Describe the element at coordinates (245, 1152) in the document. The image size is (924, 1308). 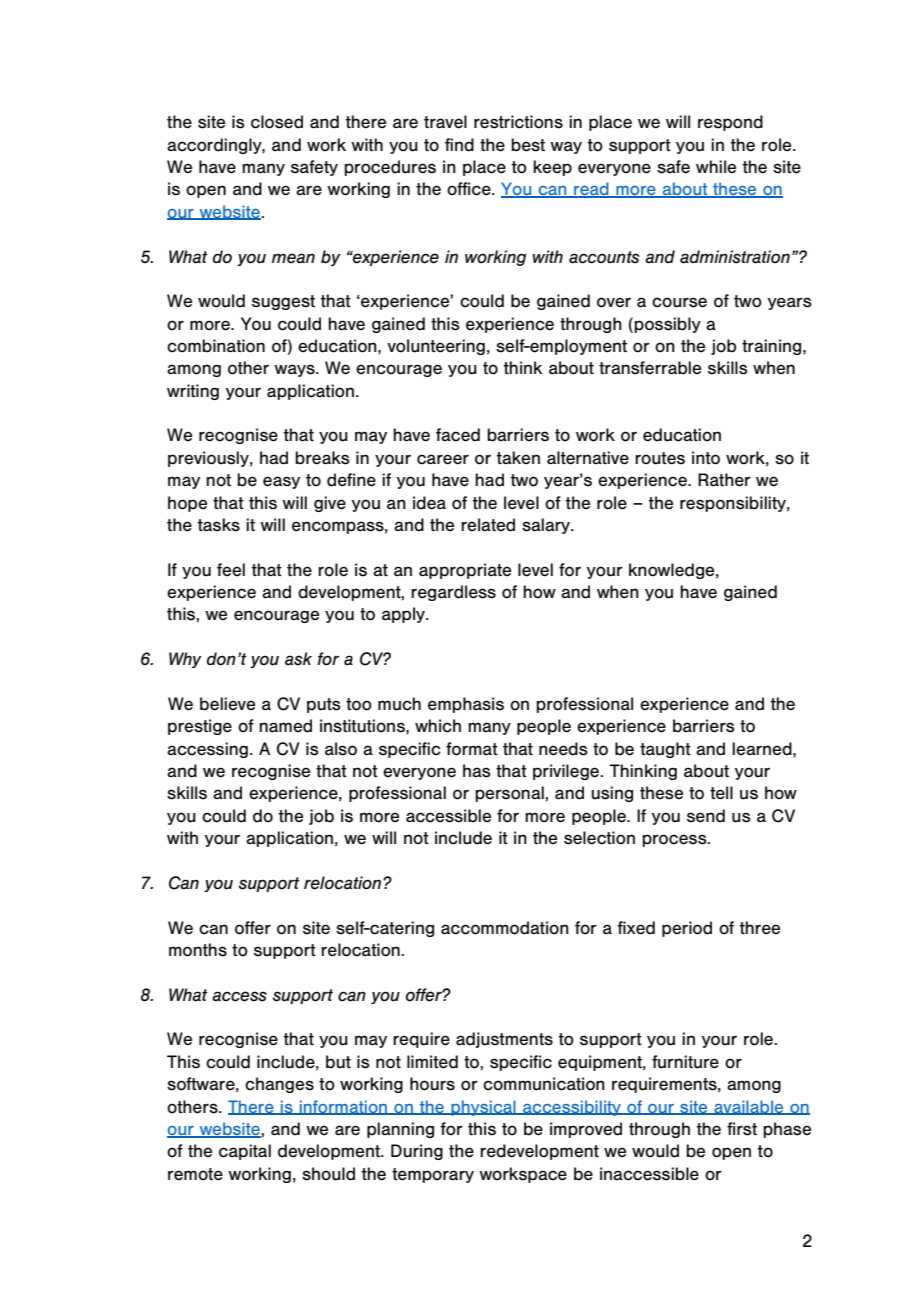
I see `capital` at that location.
